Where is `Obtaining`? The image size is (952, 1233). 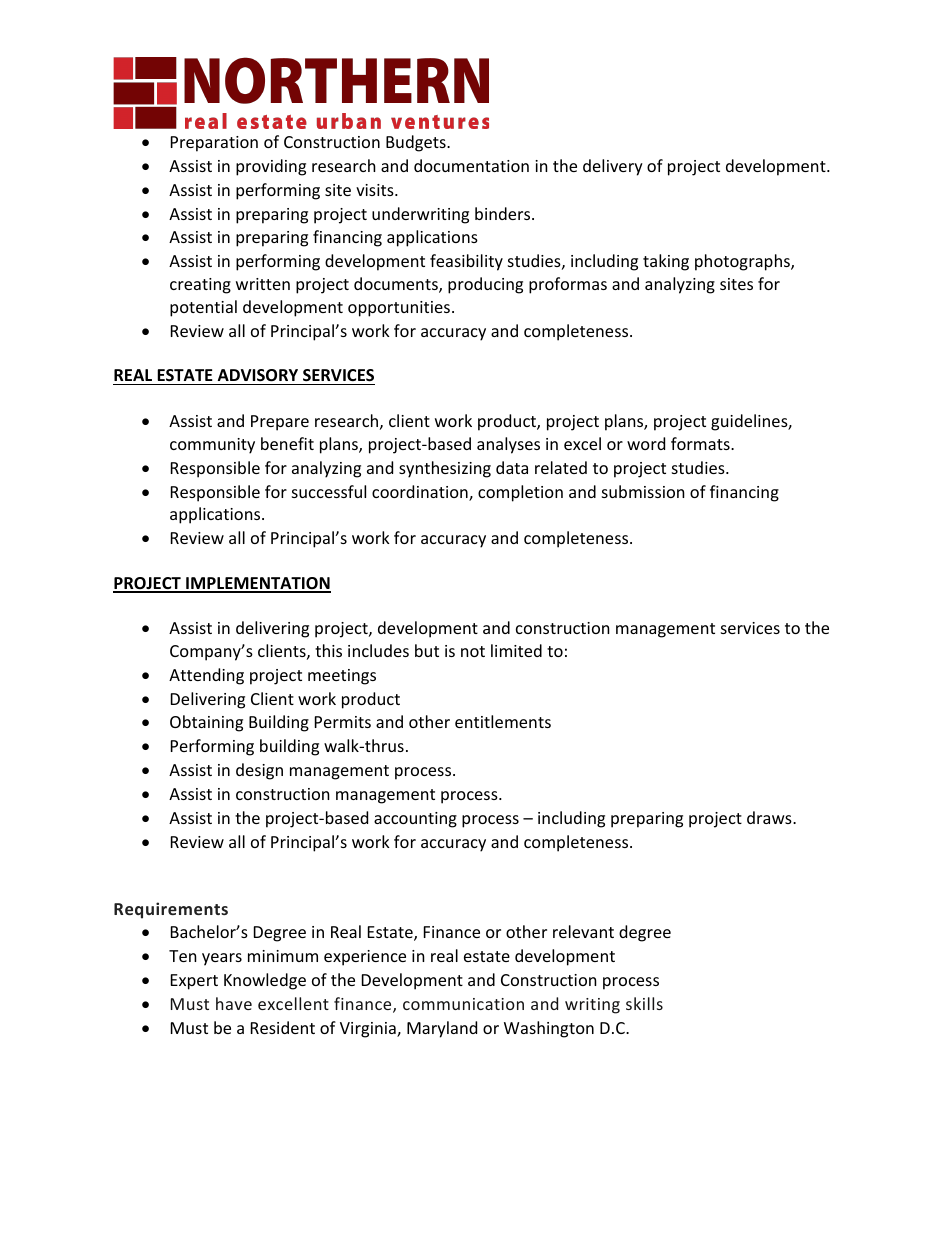
Obtaining is located at coordinates (206, 723).
